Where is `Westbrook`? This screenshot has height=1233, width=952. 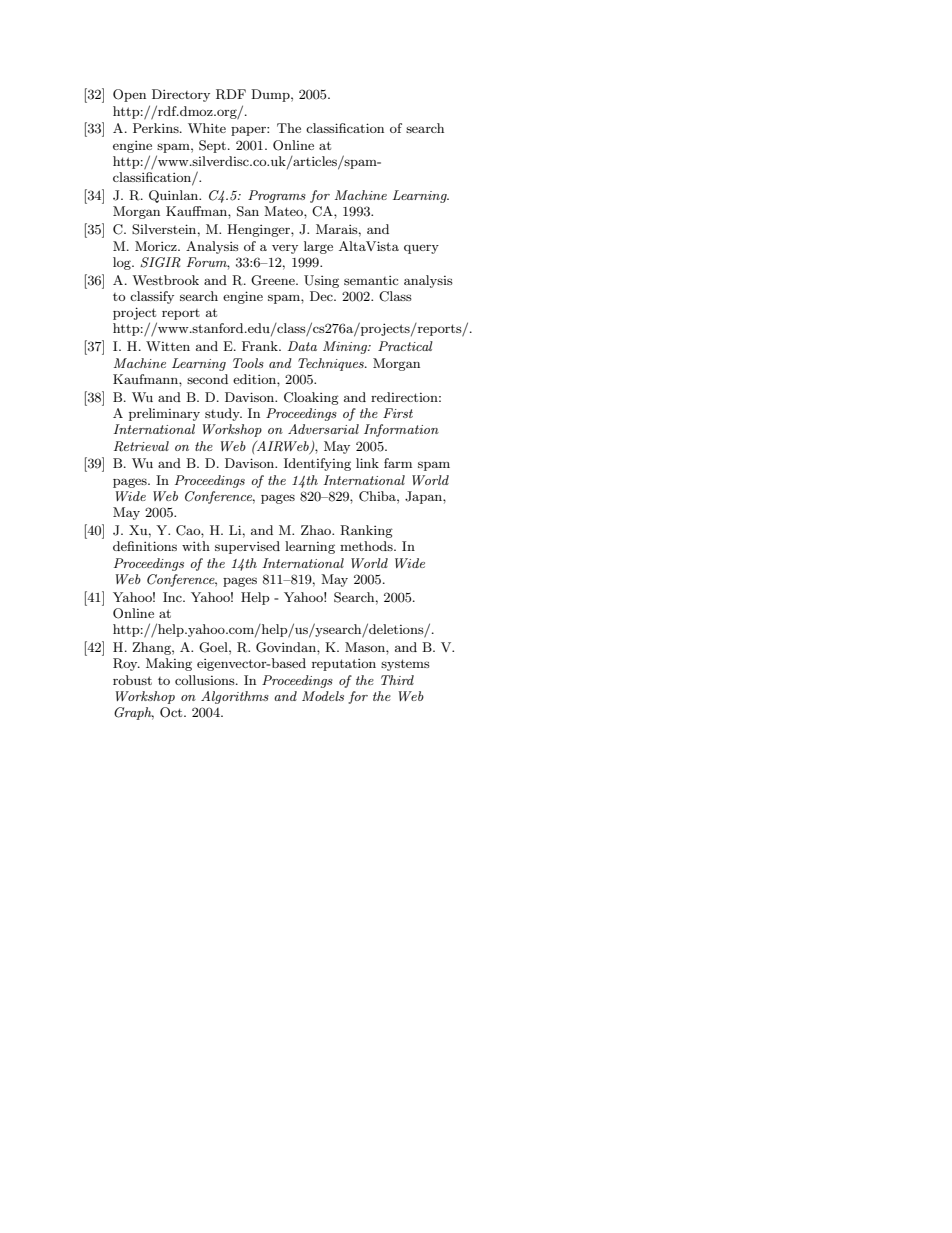
Westbrook is located at coordinates (165, 280).
